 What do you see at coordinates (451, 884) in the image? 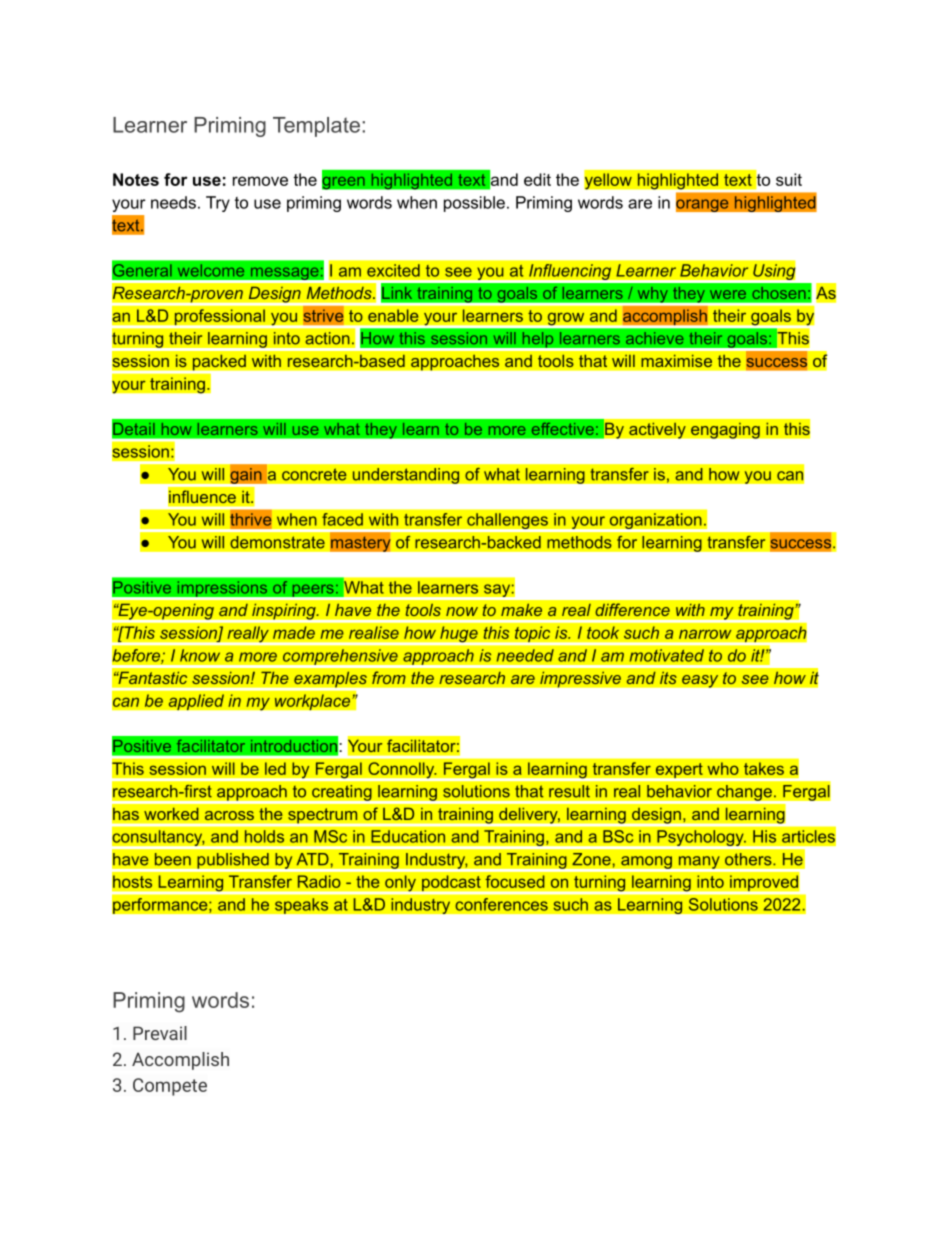
I see `podcast` at bounding box center [451, 884].
